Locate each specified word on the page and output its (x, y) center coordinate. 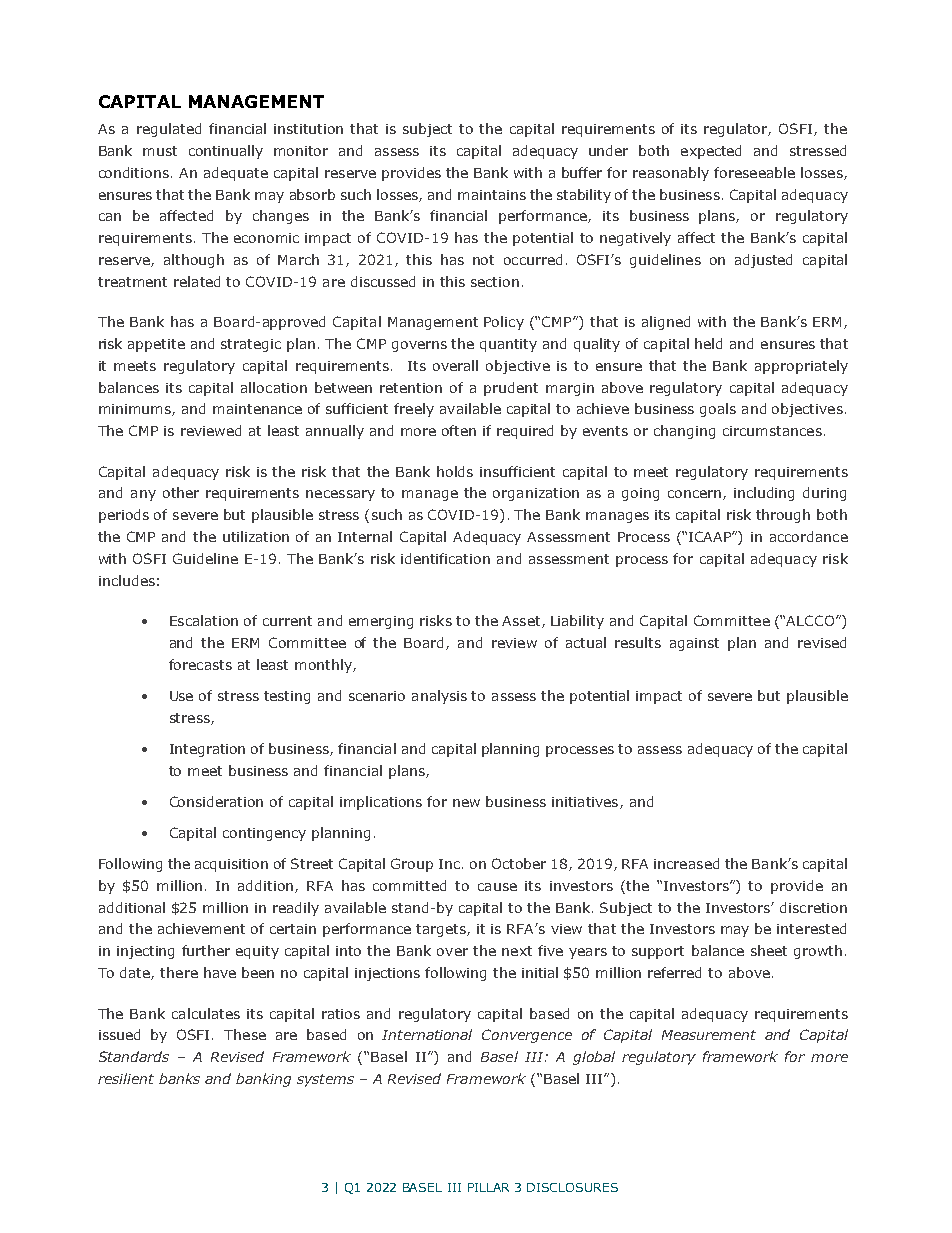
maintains (492, 195)
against (694, 644)
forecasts (200, 664)
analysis (439, 697)
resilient (126, 1078)
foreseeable (754, 172)
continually (226, 152)
